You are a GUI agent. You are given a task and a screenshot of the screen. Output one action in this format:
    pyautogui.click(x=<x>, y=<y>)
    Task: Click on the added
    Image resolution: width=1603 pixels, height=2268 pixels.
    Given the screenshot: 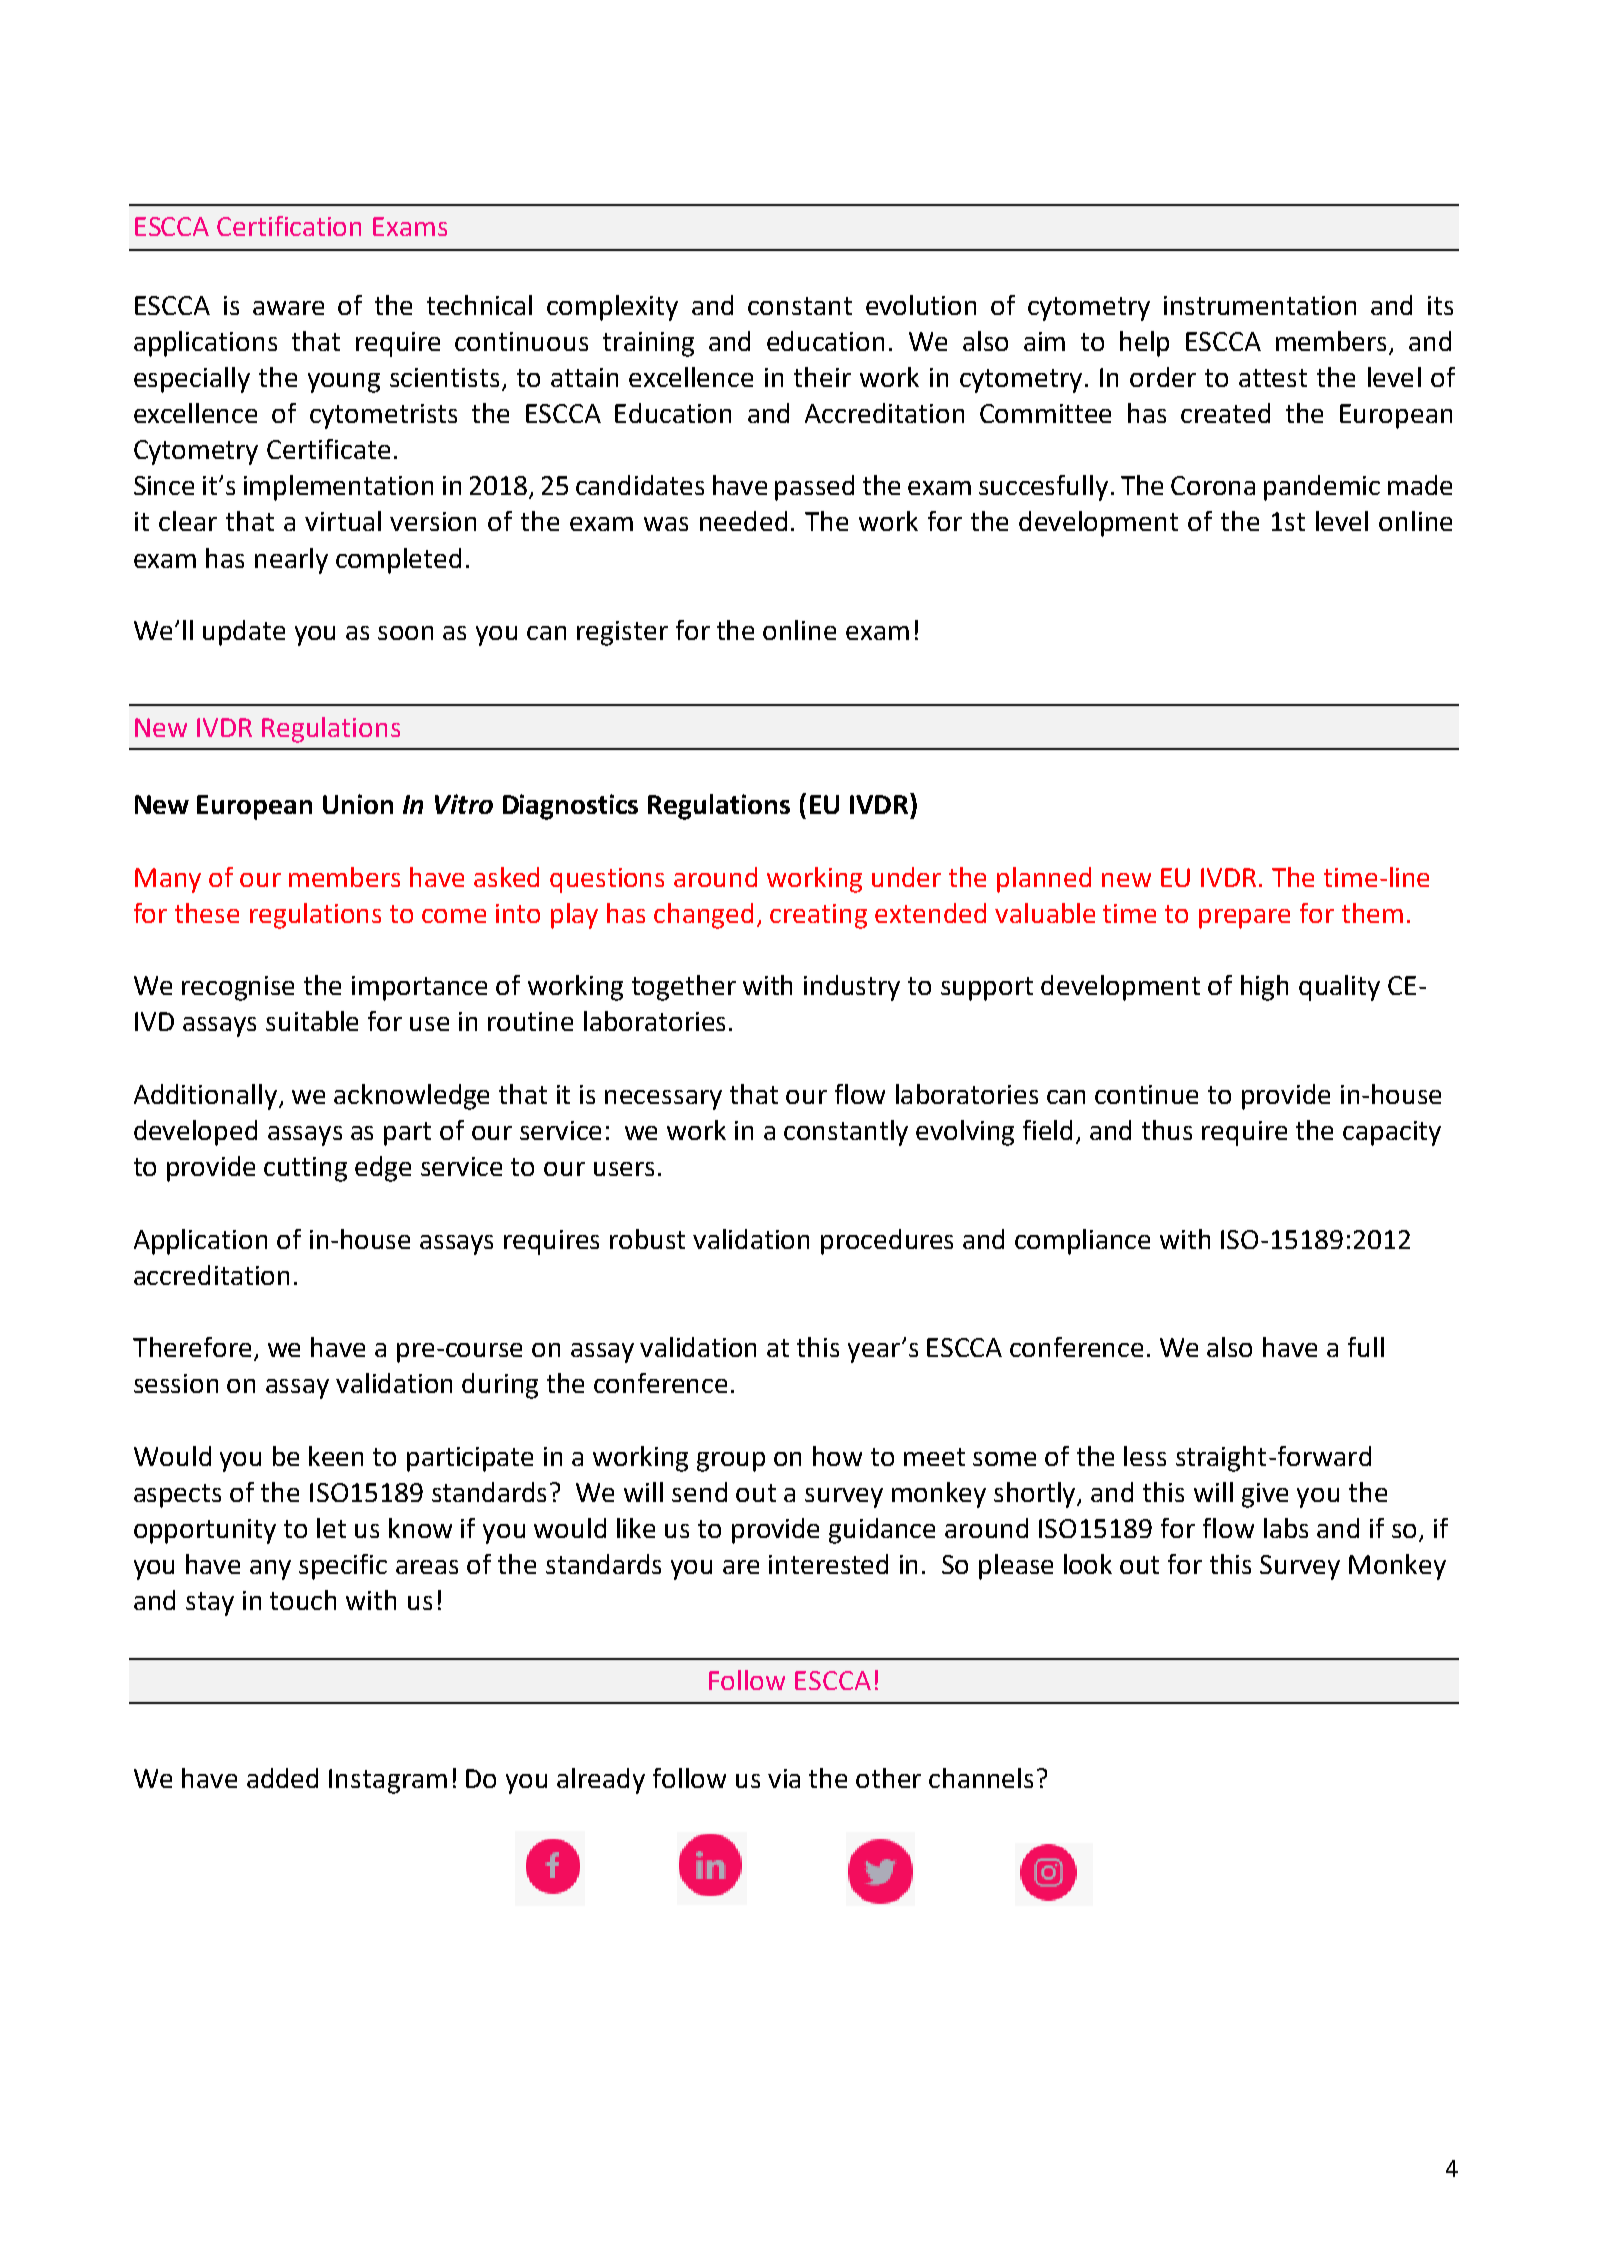 What is the action you would take?
    pyautogui.click(x=282, y=1778)
